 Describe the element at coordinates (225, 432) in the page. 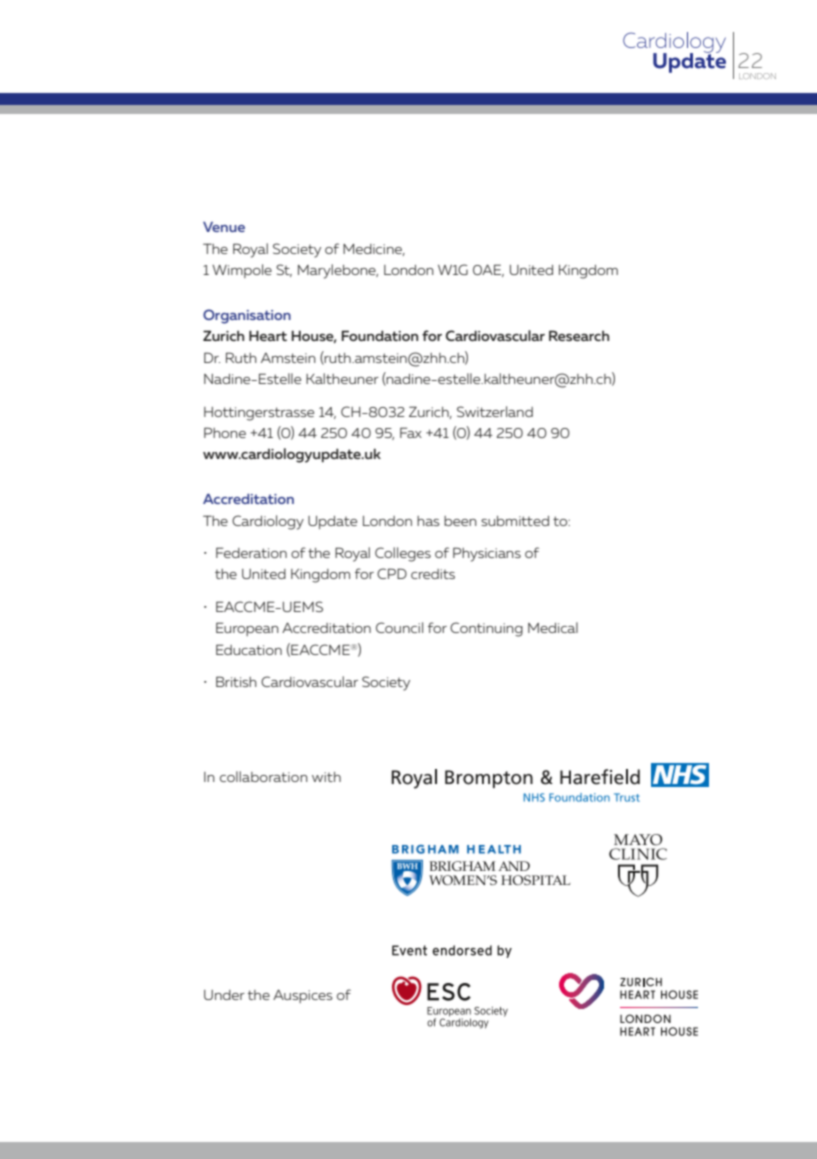

I see `Phone` at that location.
